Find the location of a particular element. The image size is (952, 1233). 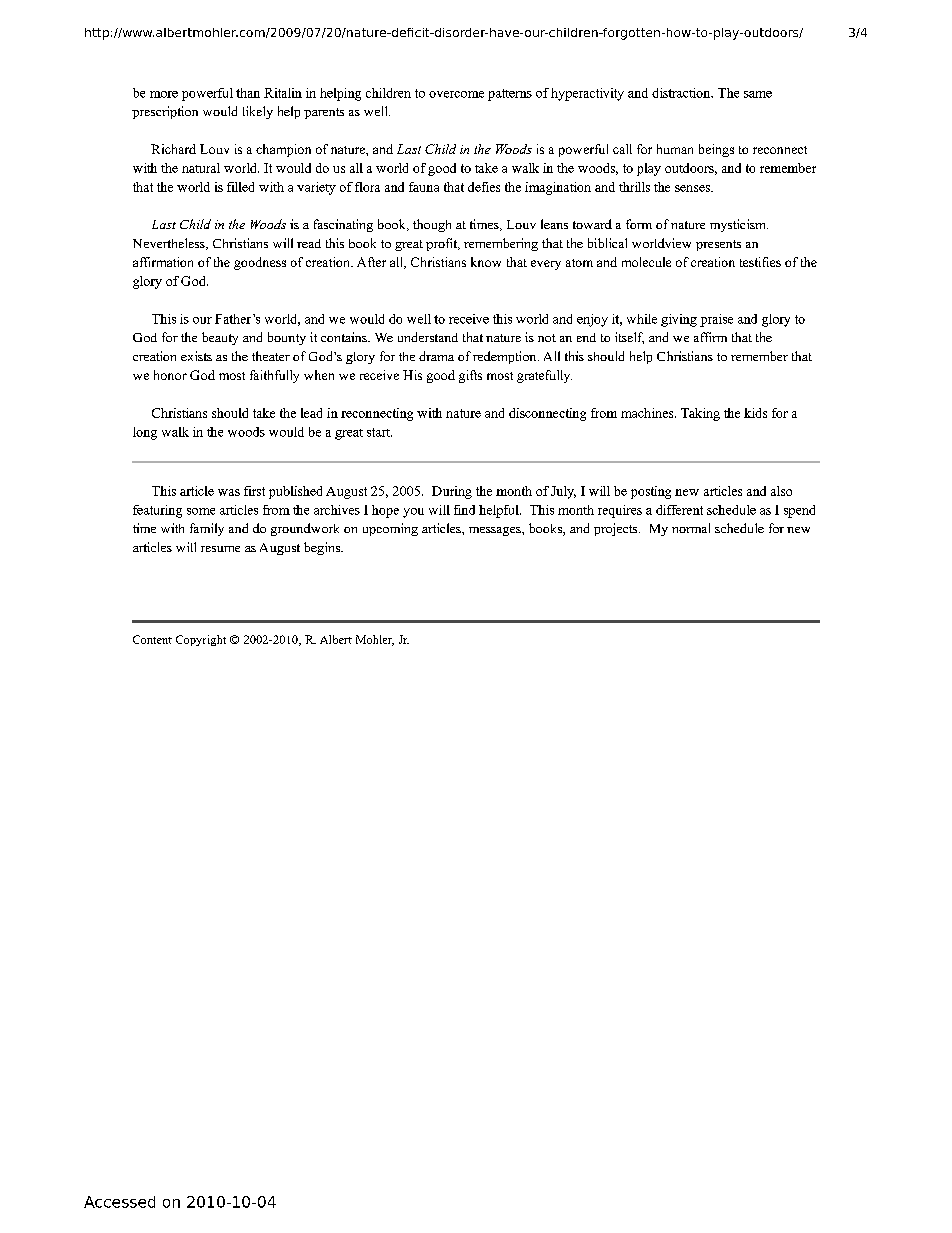

Accessed is located at coordinates (119, 1202).
